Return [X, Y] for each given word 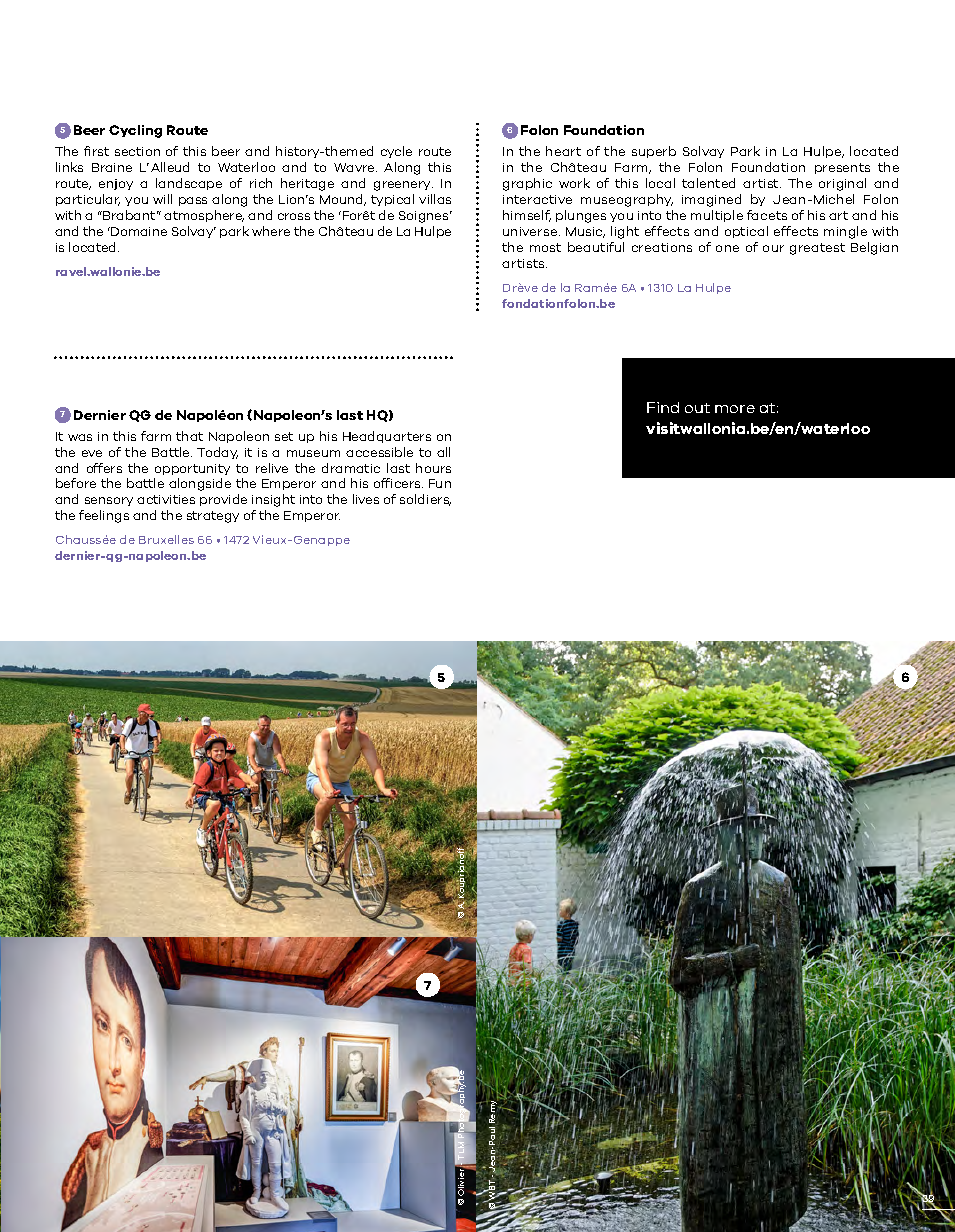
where [271, 231]
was [80, 437]
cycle [396, 152]
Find [663, 407]
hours [433, 468]
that [189, 436]
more [735, 409]
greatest [817, 249]
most [545, 247]
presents [842, 168]
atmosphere [204, 216]
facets [767, 215]
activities [166, 499]
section [137, 151]
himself [527, 216]
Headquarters [387, 437]
